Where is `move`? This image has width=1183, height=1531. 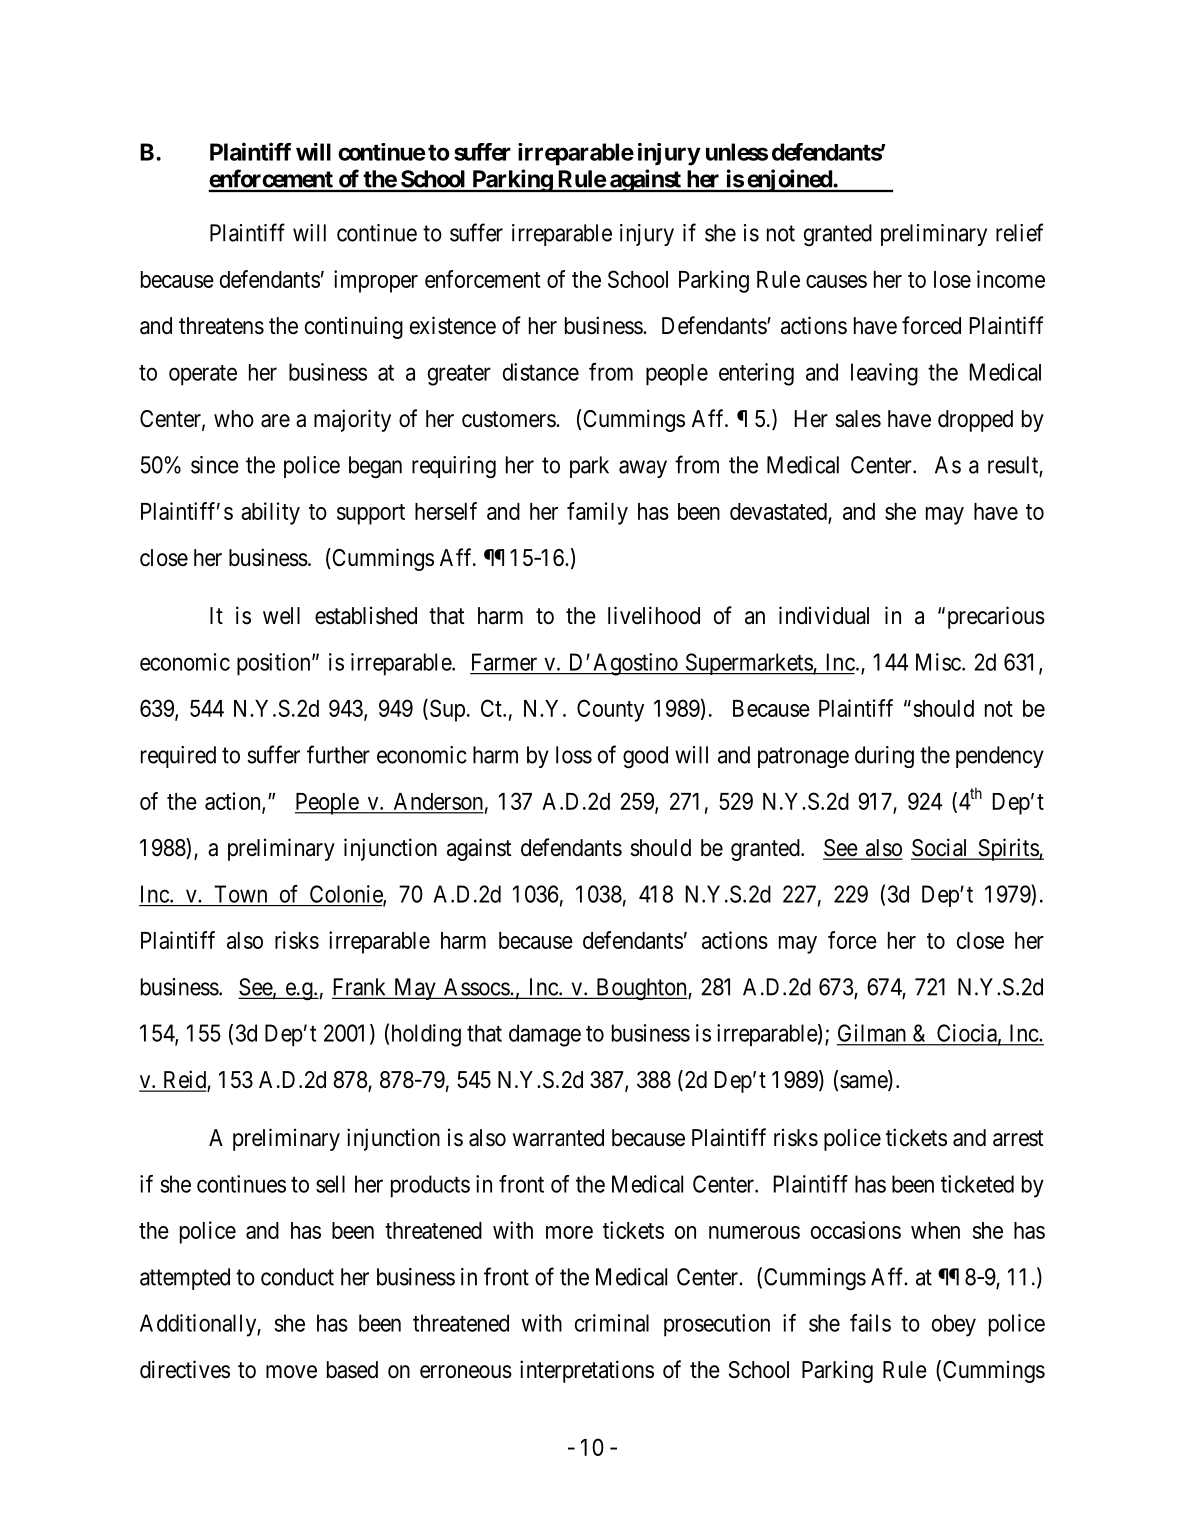
move is located at coordinates (291, 1372).
